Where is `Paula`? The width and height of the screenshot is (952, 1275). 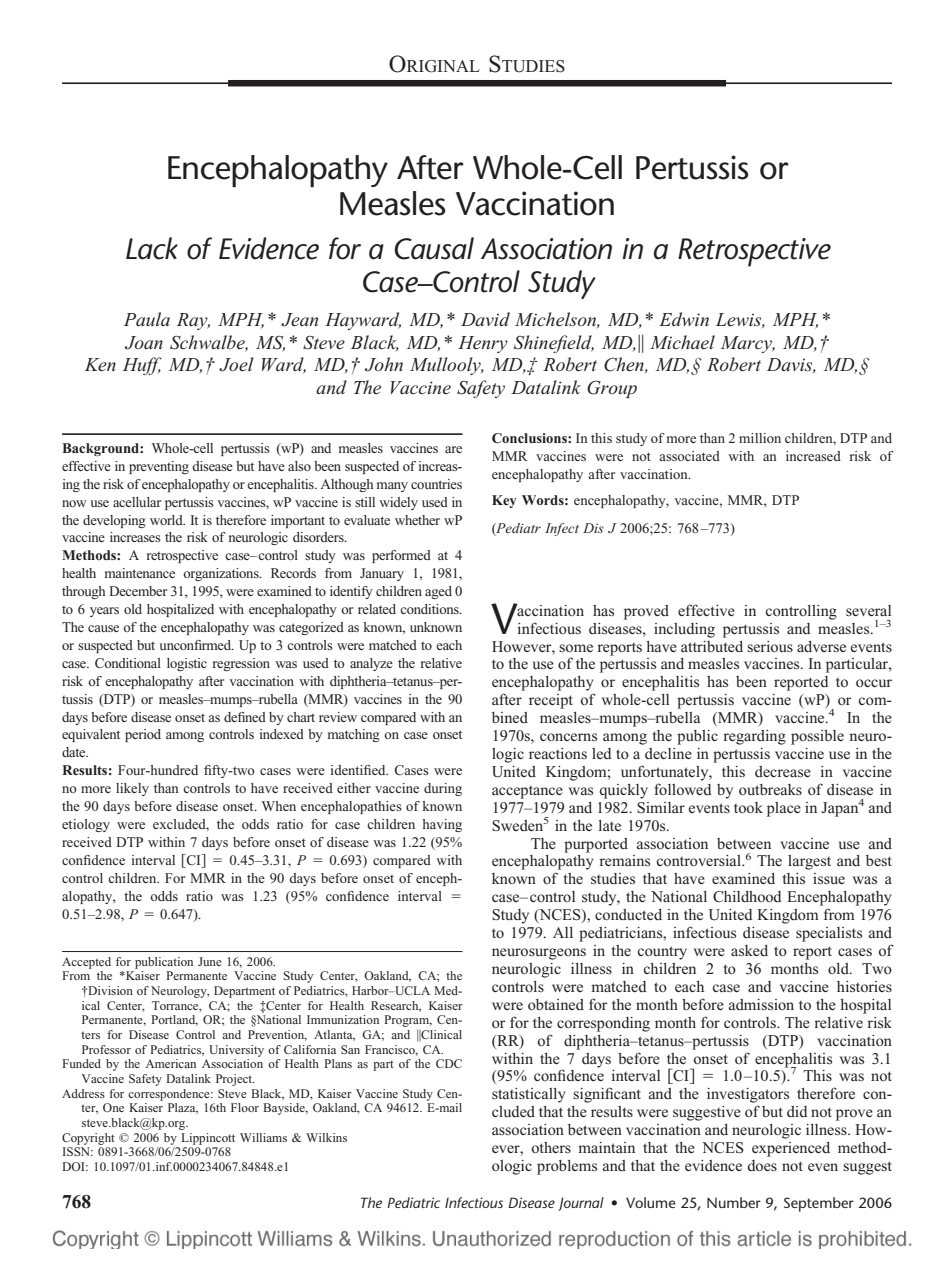
Paula is located at coordinates (147, 319).
